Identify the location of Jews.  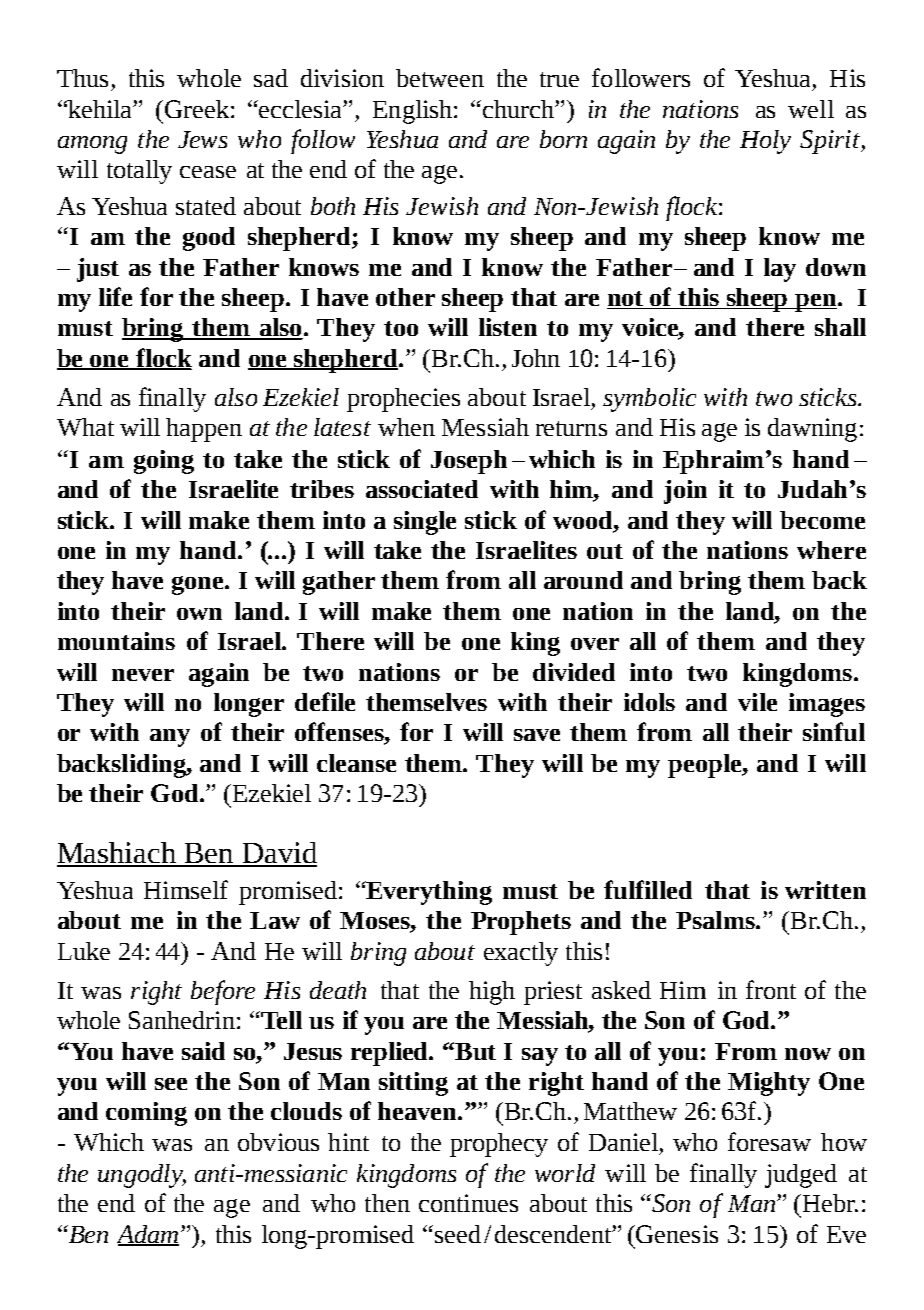
(202, 139).
